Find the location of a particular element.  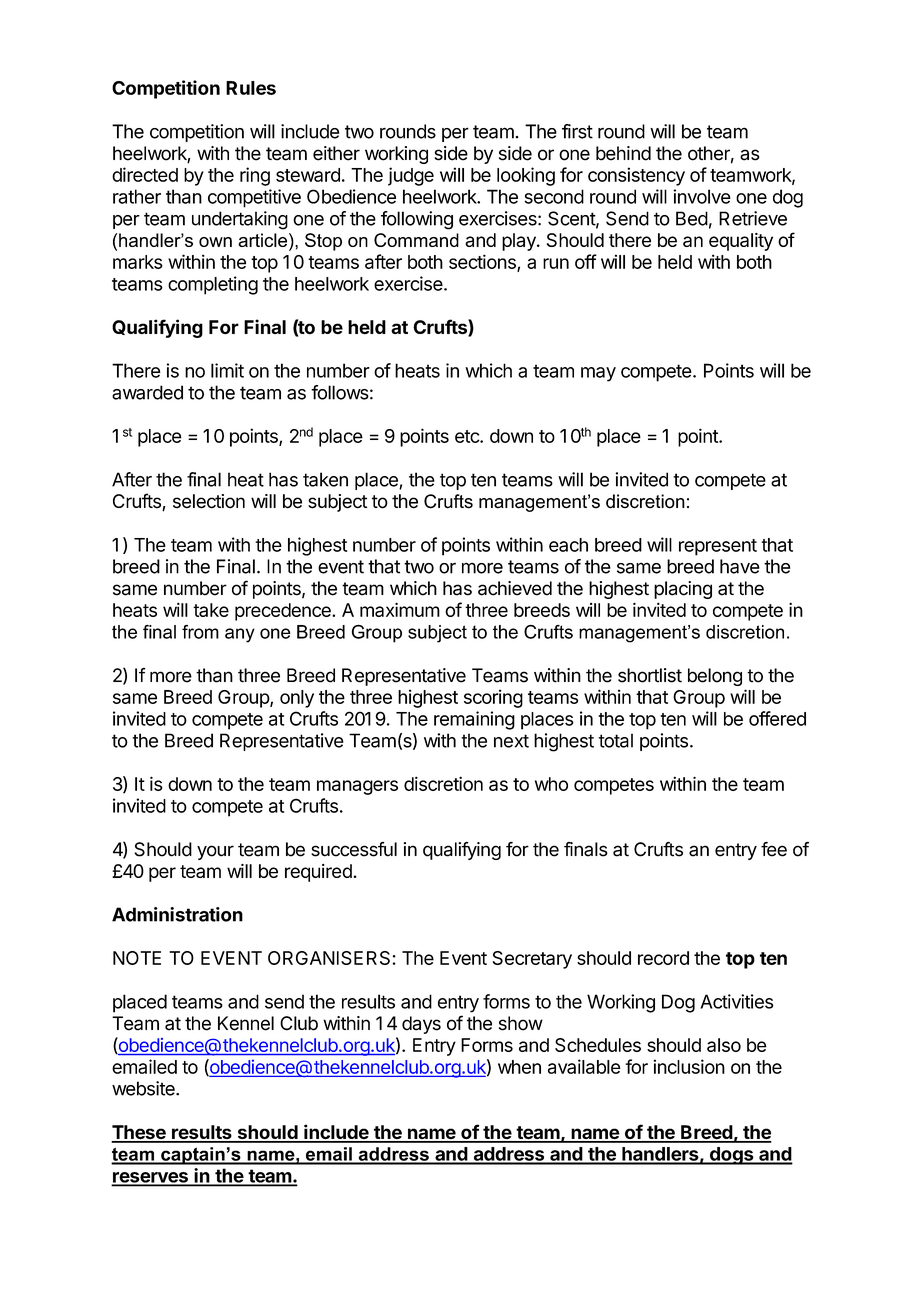

limit is located at coordinates (227, 370).
